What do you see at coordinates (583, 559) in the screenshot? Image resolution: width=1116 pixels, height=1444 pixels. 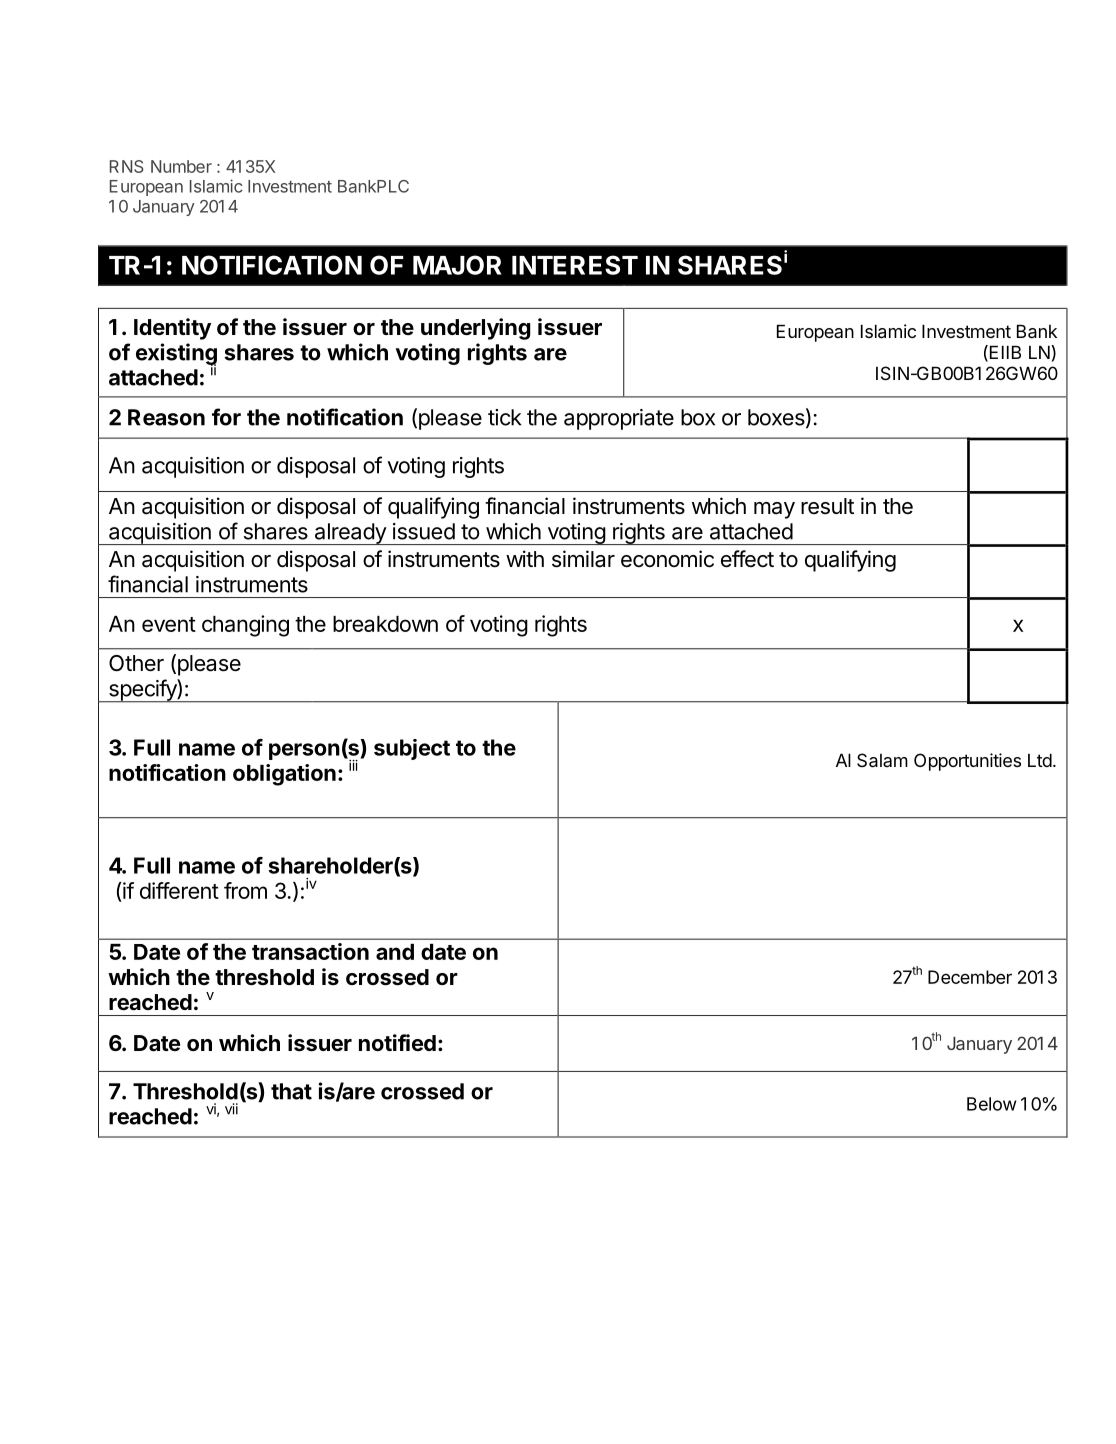 I see `similar` at bounding box center [583, 559].
